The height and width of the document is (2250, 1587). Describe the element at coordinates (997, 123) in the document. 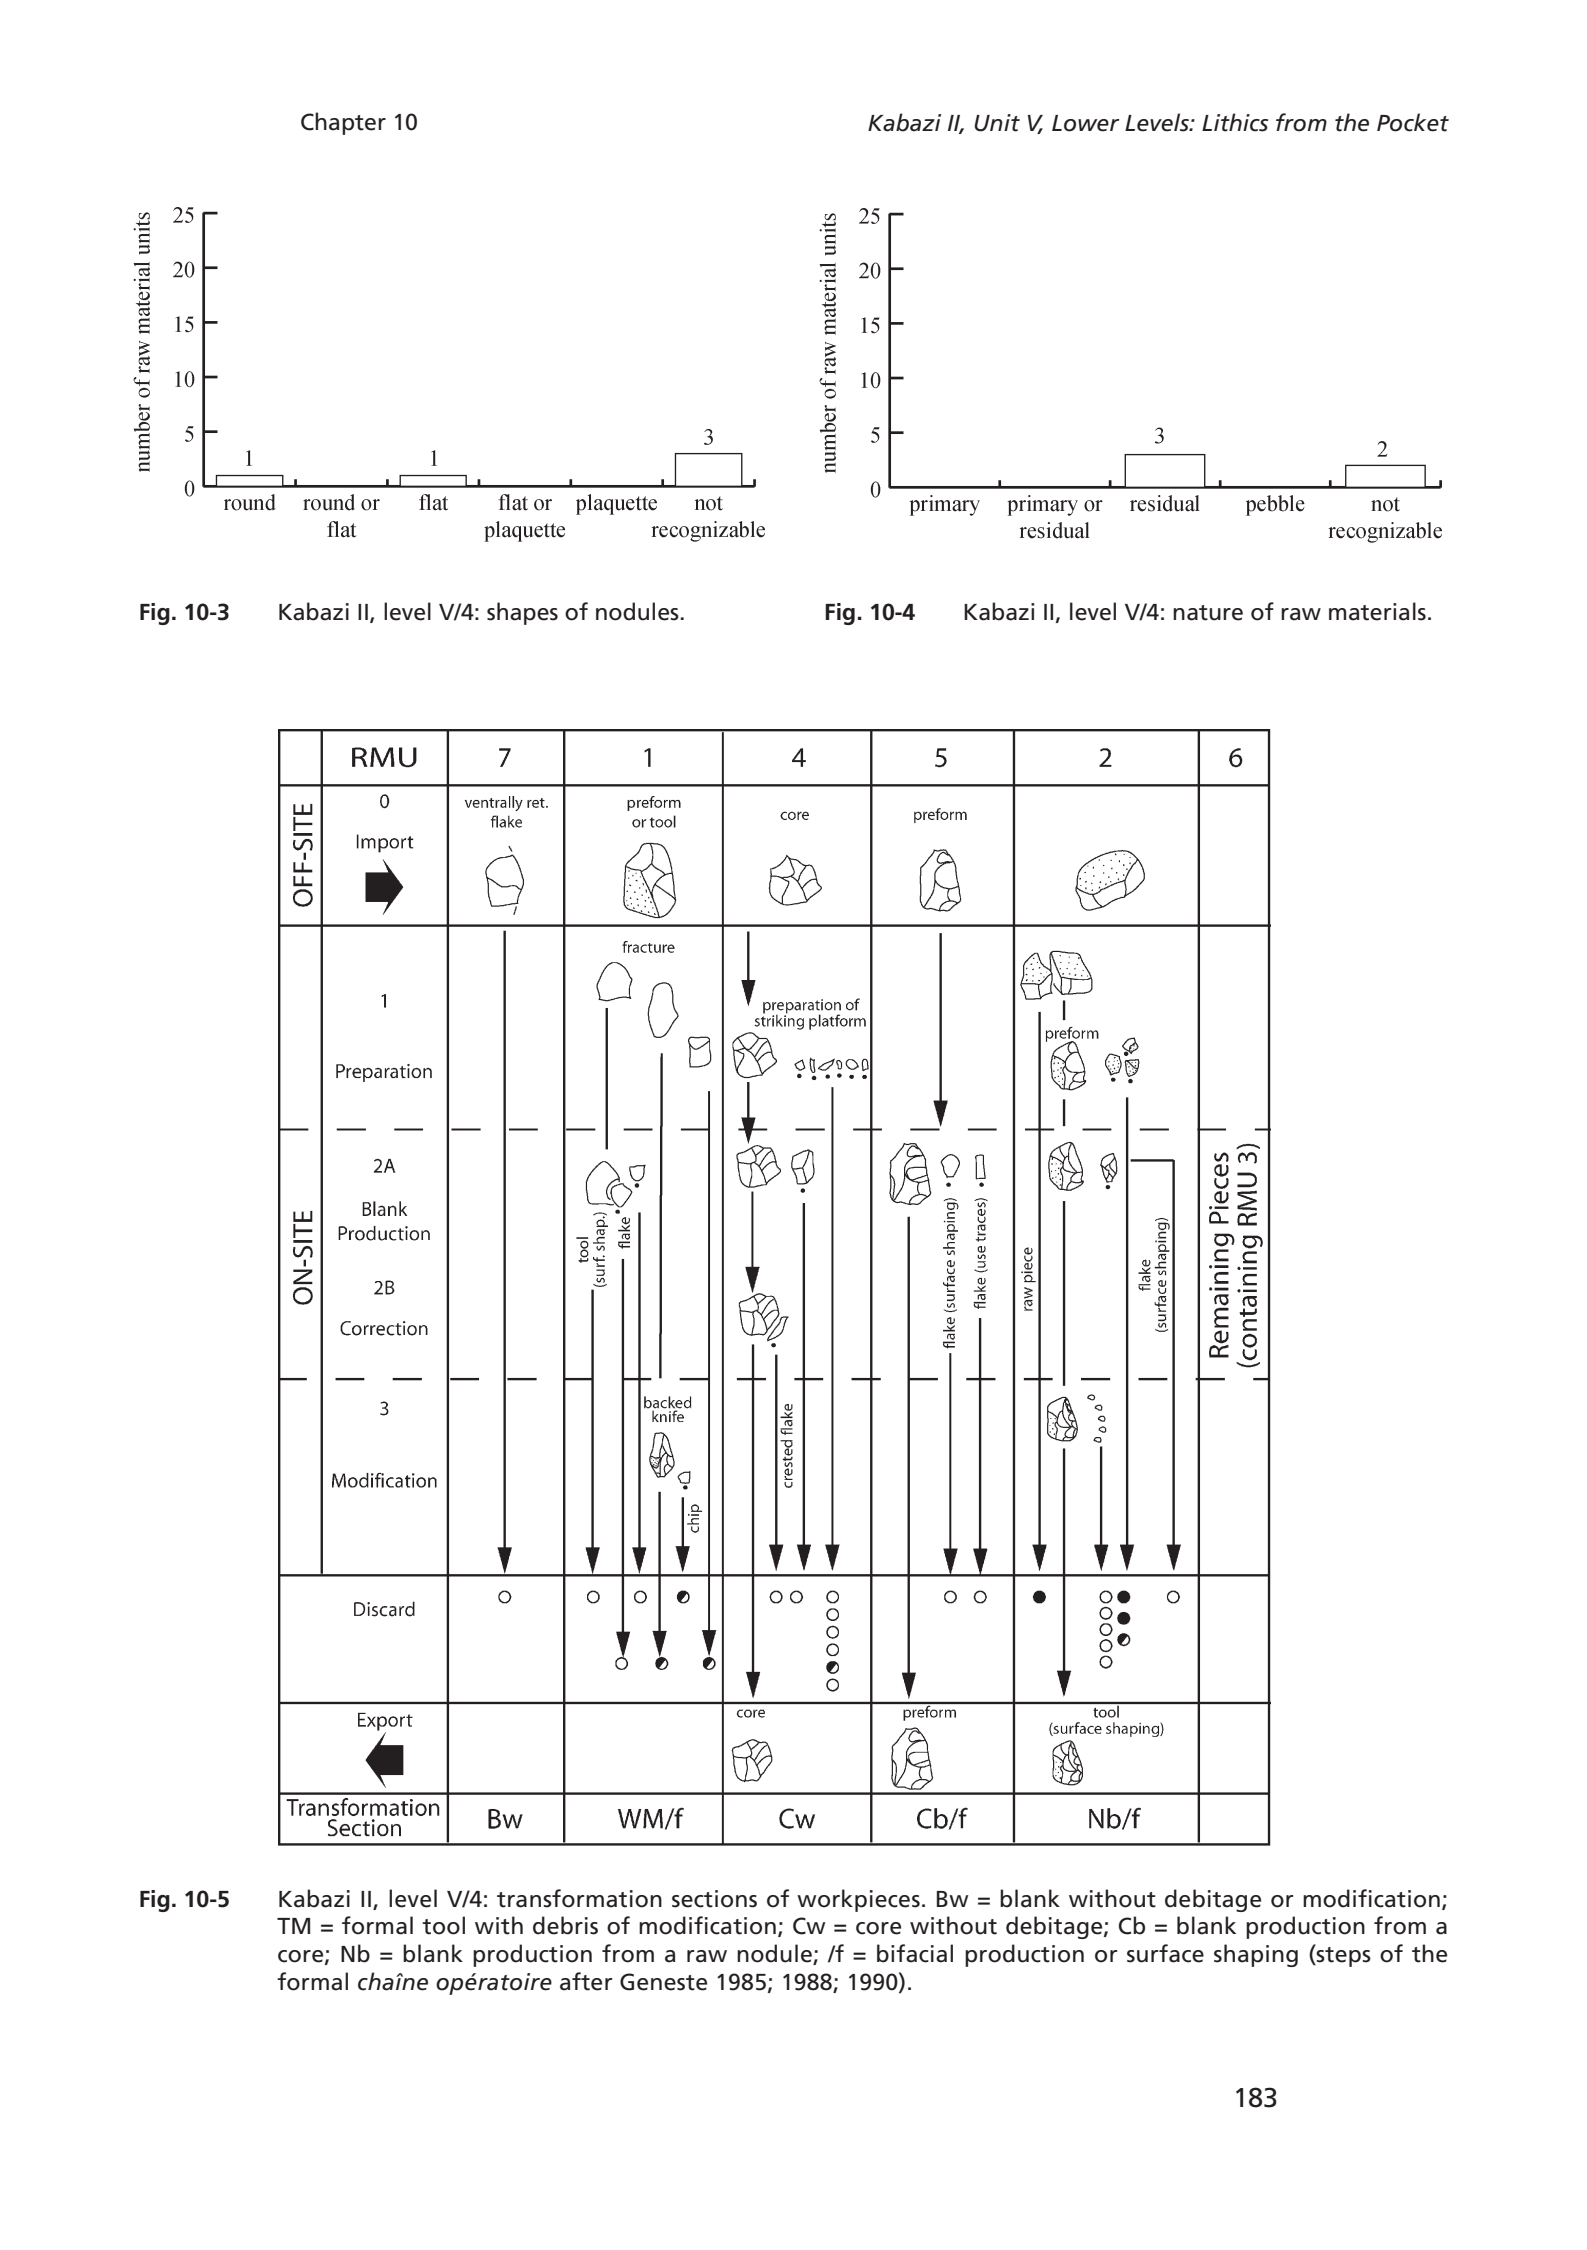

I see `Unit` at that location.
